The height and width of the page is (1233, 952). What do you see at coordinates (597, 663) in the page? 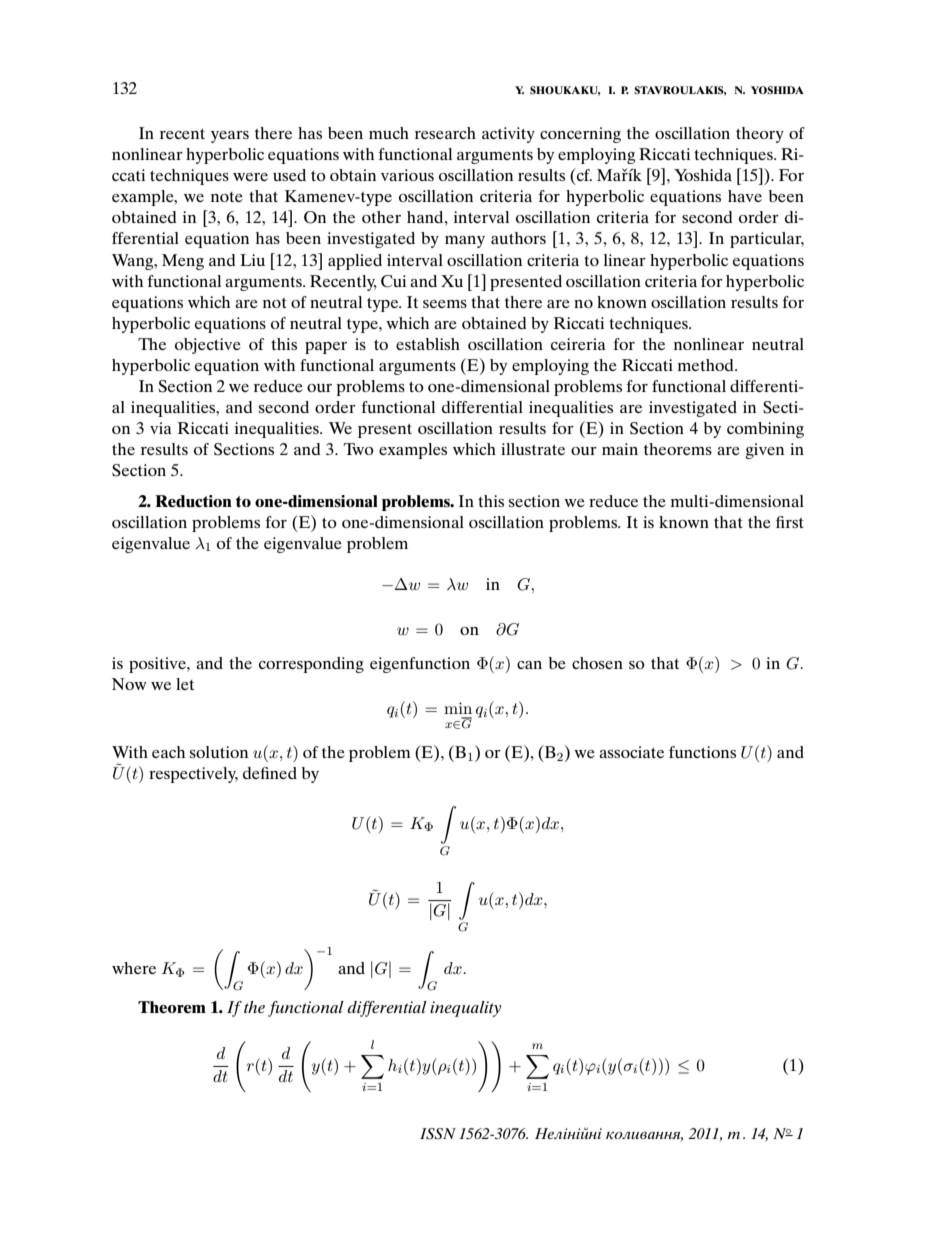
I see `chosen` at bounding box center [597, 663].
